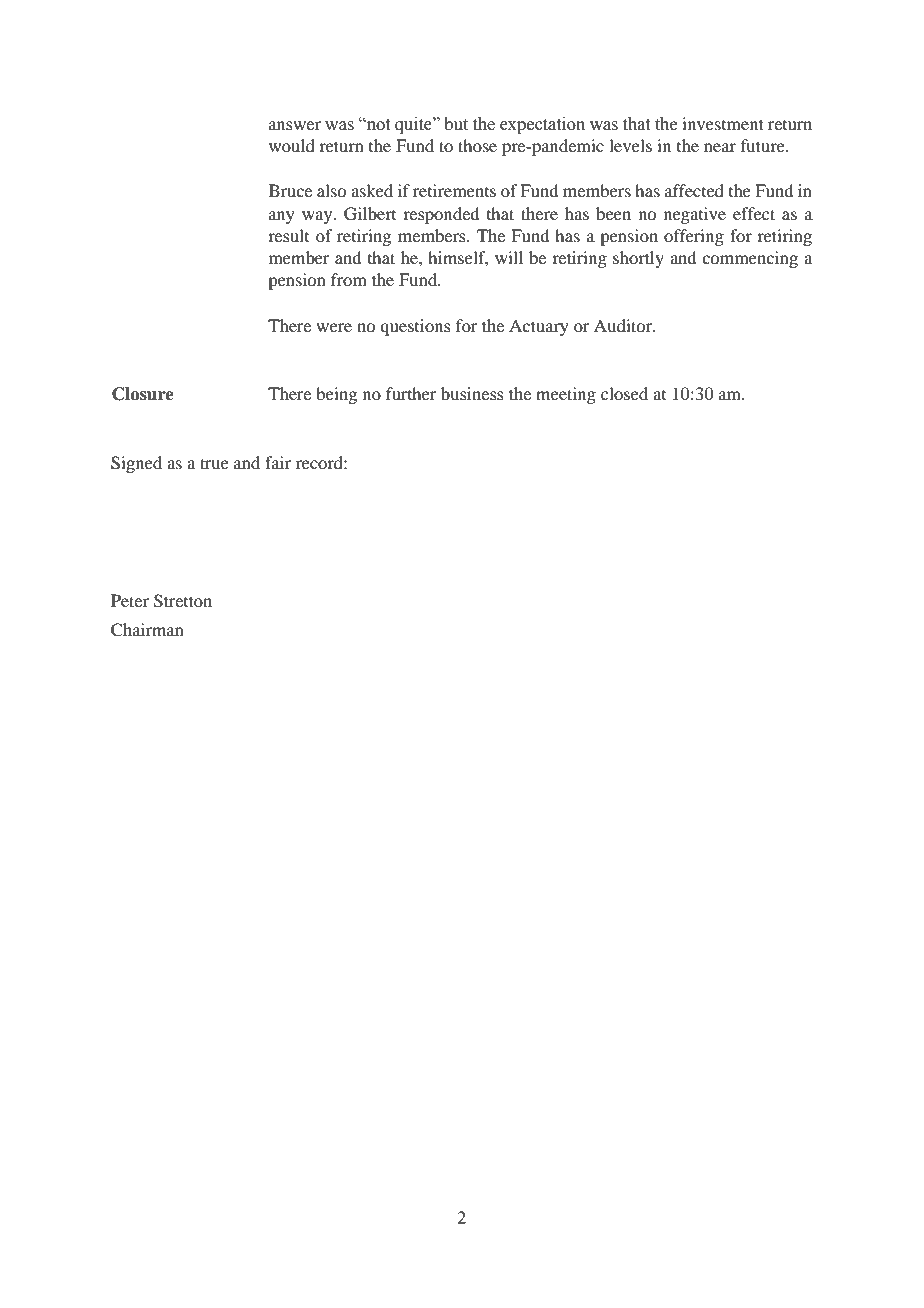  What do you see at coordinates (334, 327) in the page?
I see `were` at bounding box center [334, 327].
